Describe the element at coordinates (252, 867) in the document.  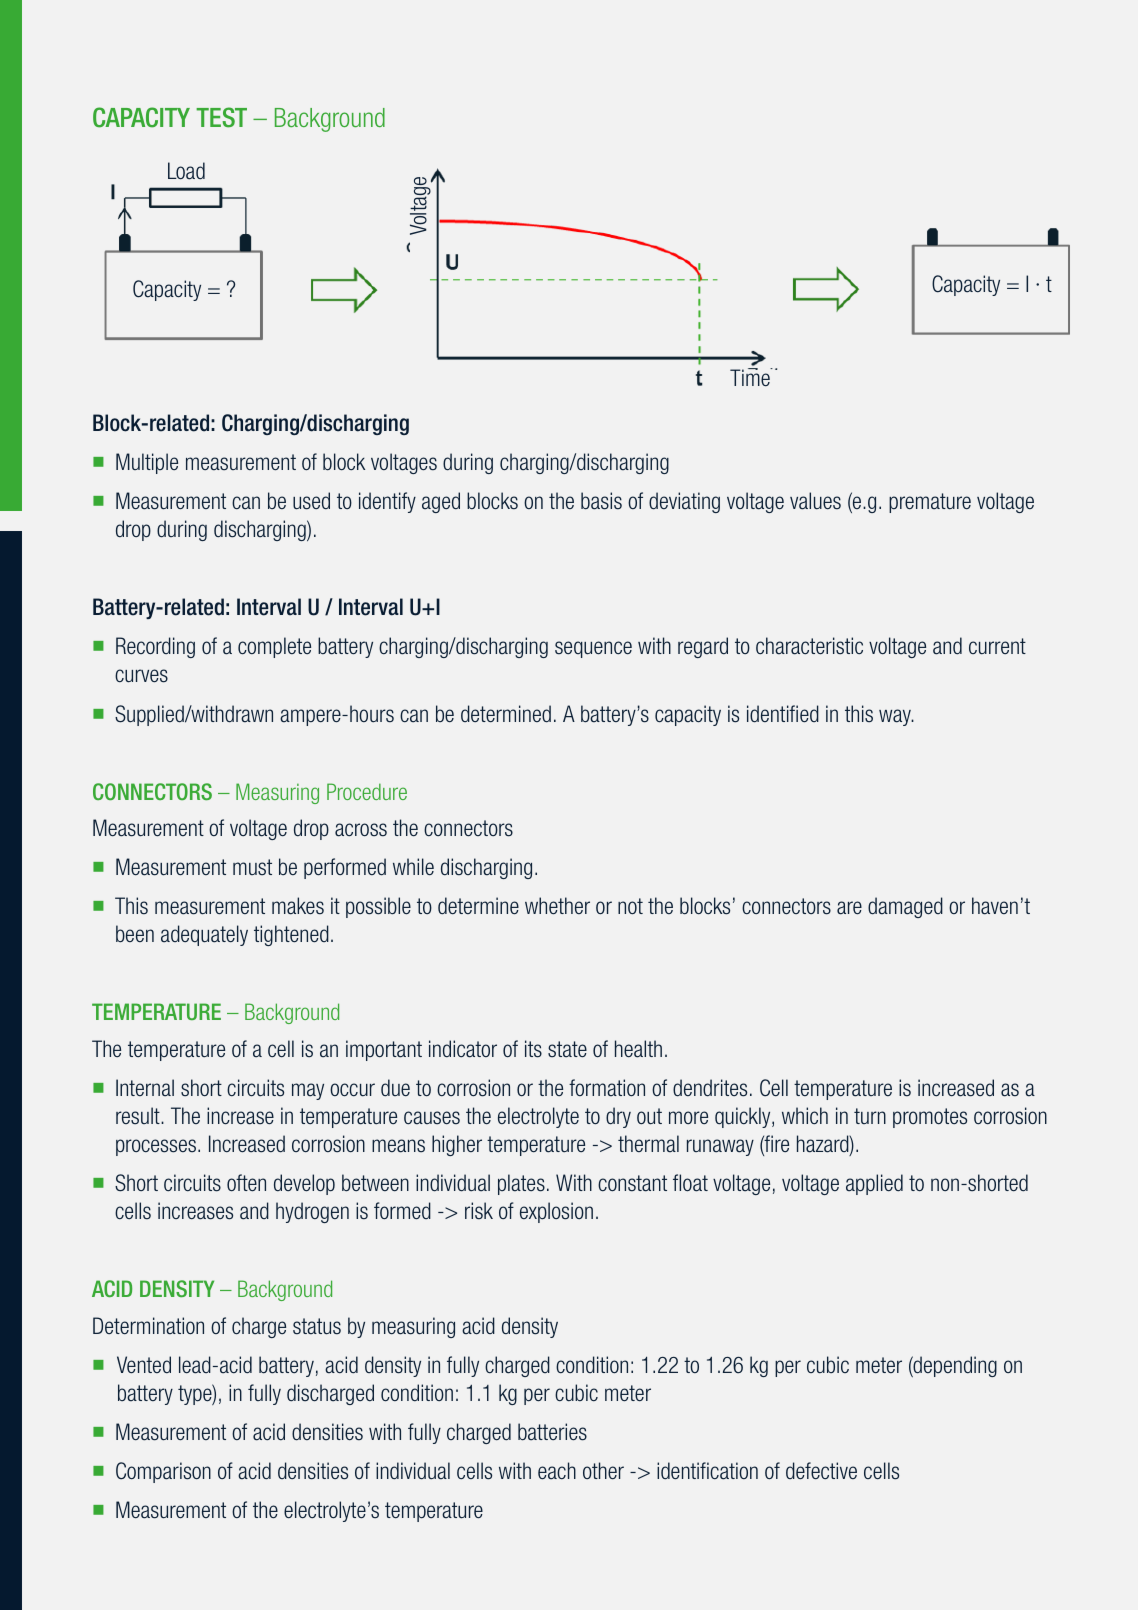
I see `must` at that location.
